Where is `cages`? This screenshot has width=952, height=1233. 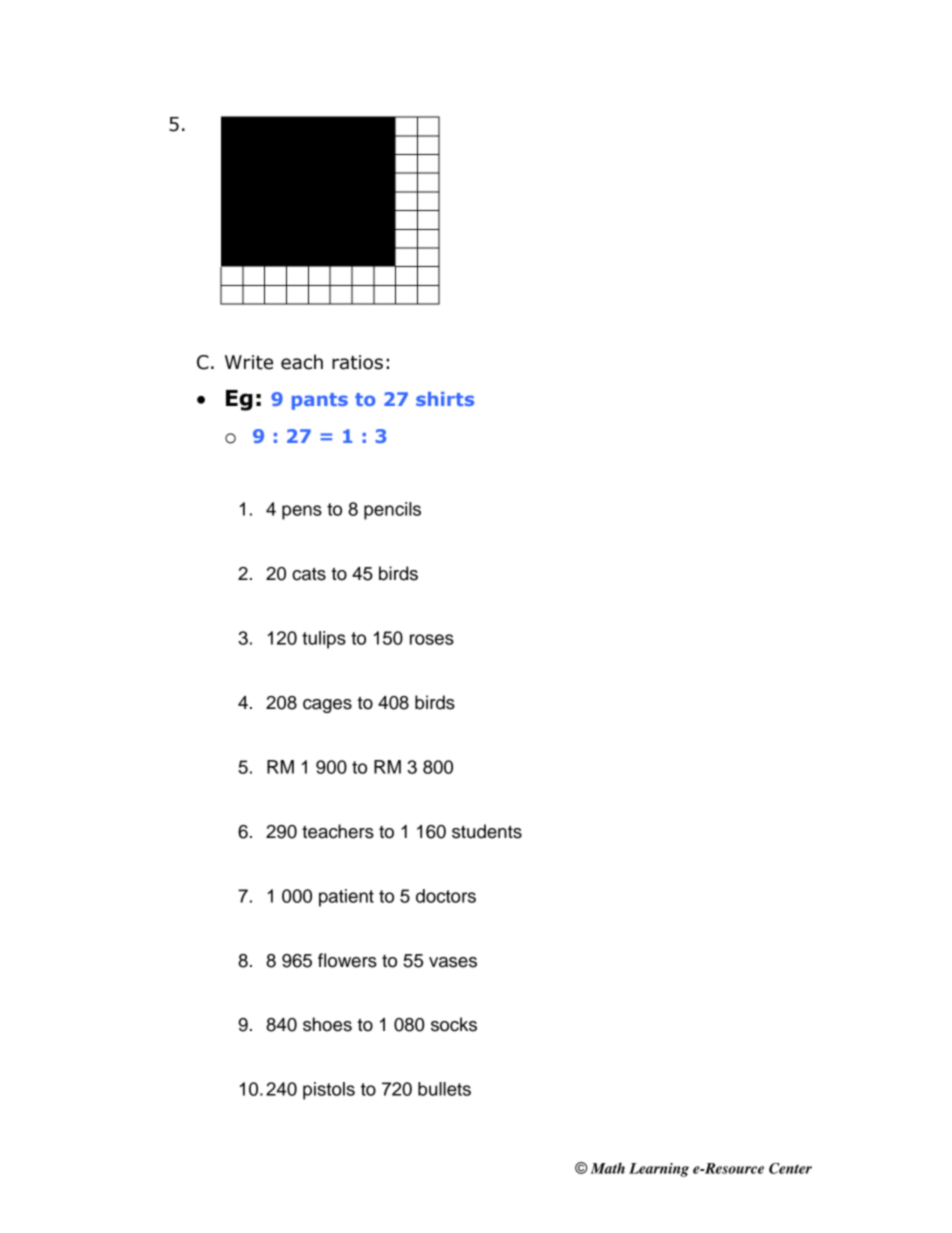
cages is located at coordinates (327, 706).
